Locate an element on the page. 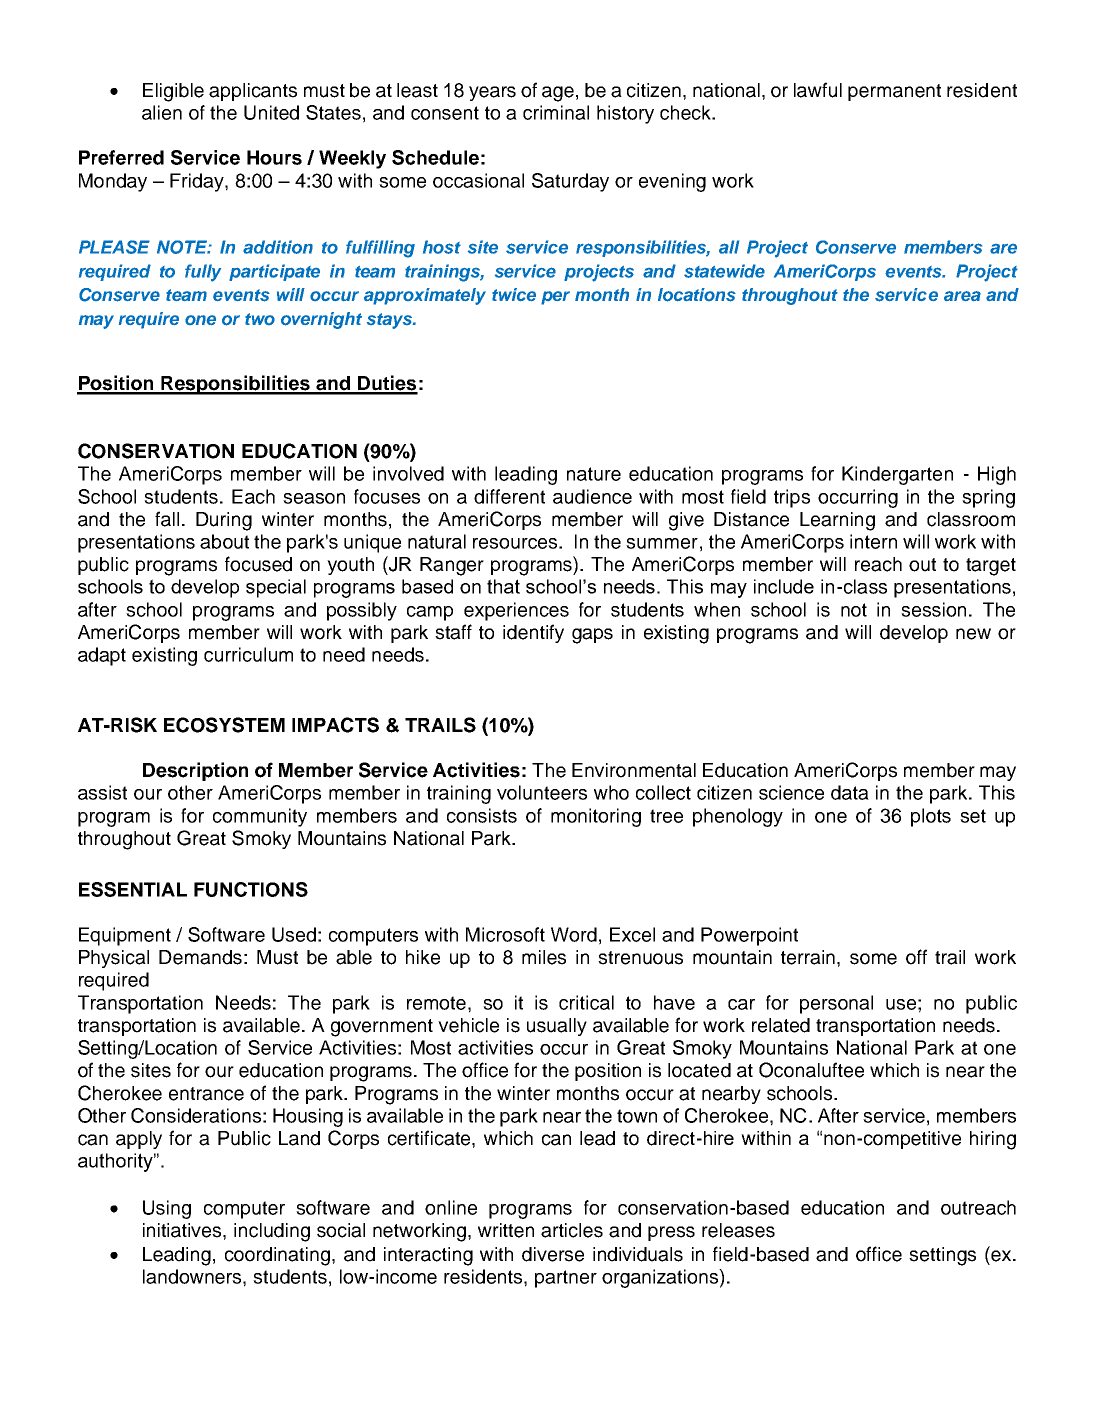  volunteers is located at coordinates (542, 792).
